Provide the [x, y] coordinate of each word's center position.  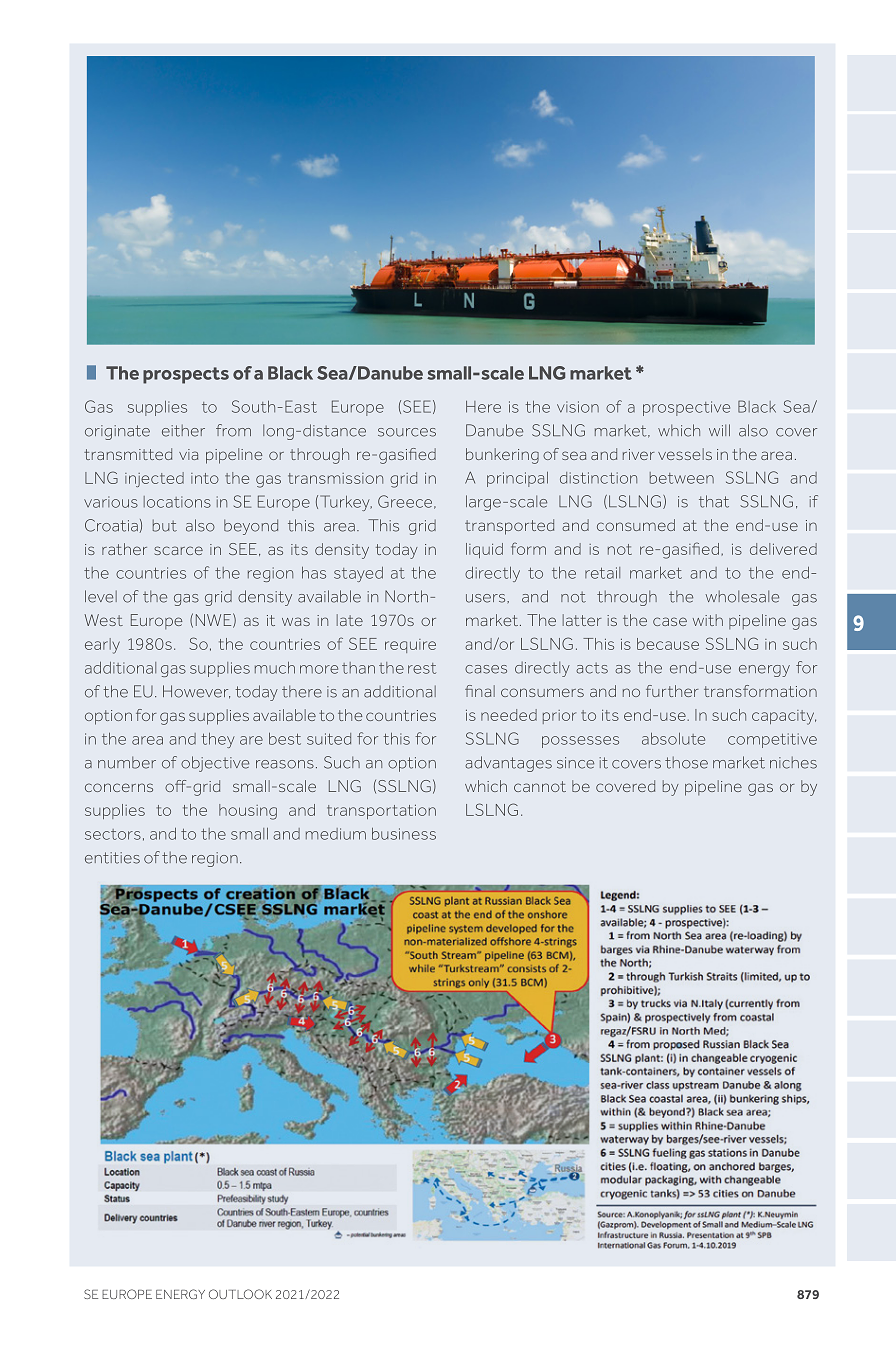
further [672, 691]
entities [112, 858]
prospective [686, 408]
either [183, 430]
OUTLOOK [240, 1294]
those [686, 762]
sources [407, 432]
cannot [540, 786]
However [196, 692]
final [480, 691]
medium [336, 834]
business [404, 834]
